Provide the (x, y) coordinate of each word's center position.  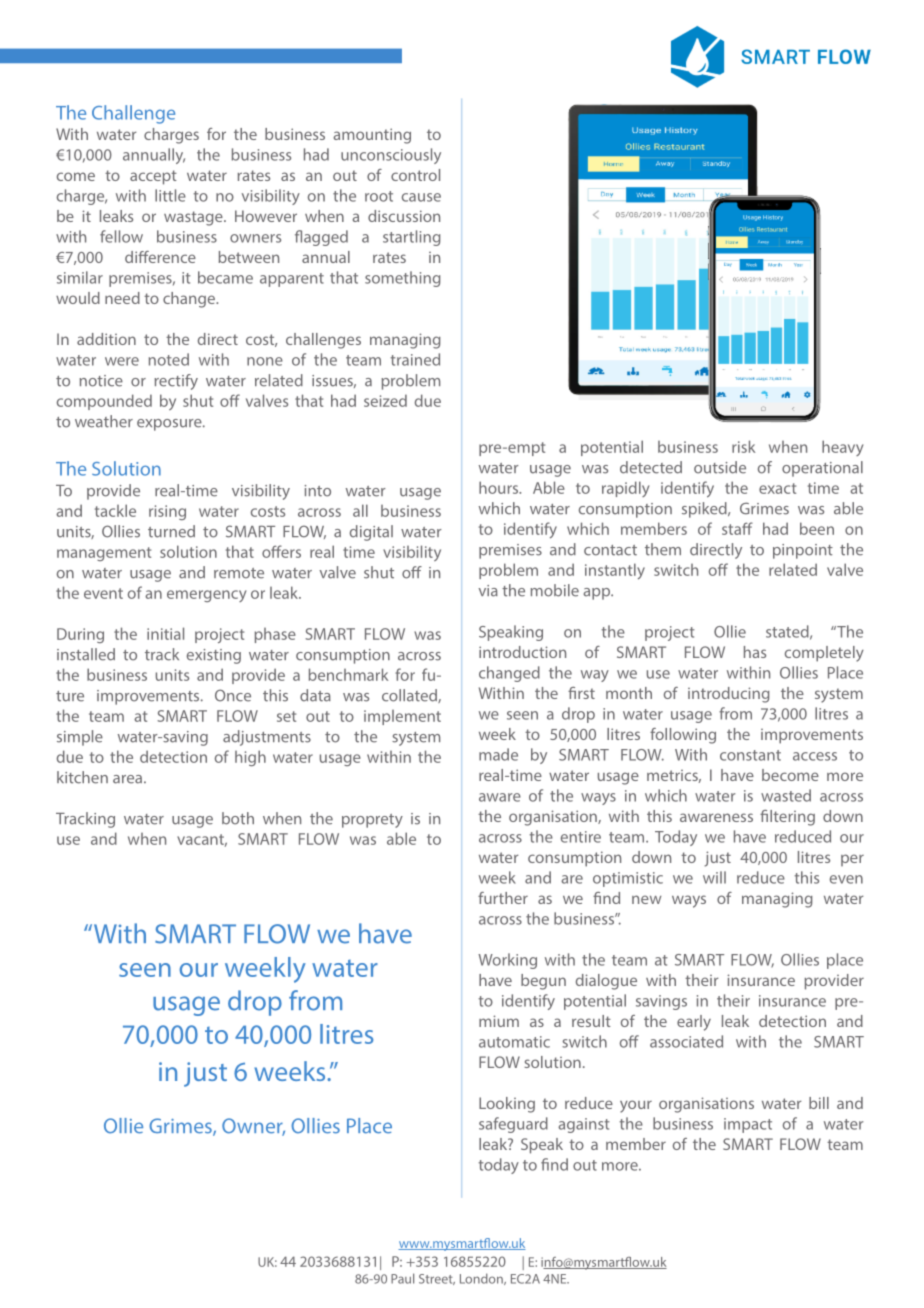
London (482, 1279)
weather (104, 421)
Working (507, 961)
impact (748, 1125)
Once (233, 695)
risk (743, 446)
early (694, 1023)
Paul (402, 1278)
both (238, 818)
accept (153, 177)
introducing (729, 695)
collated (410, 696)
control (415, 175)
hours (500, 487)
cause (421, 197)
